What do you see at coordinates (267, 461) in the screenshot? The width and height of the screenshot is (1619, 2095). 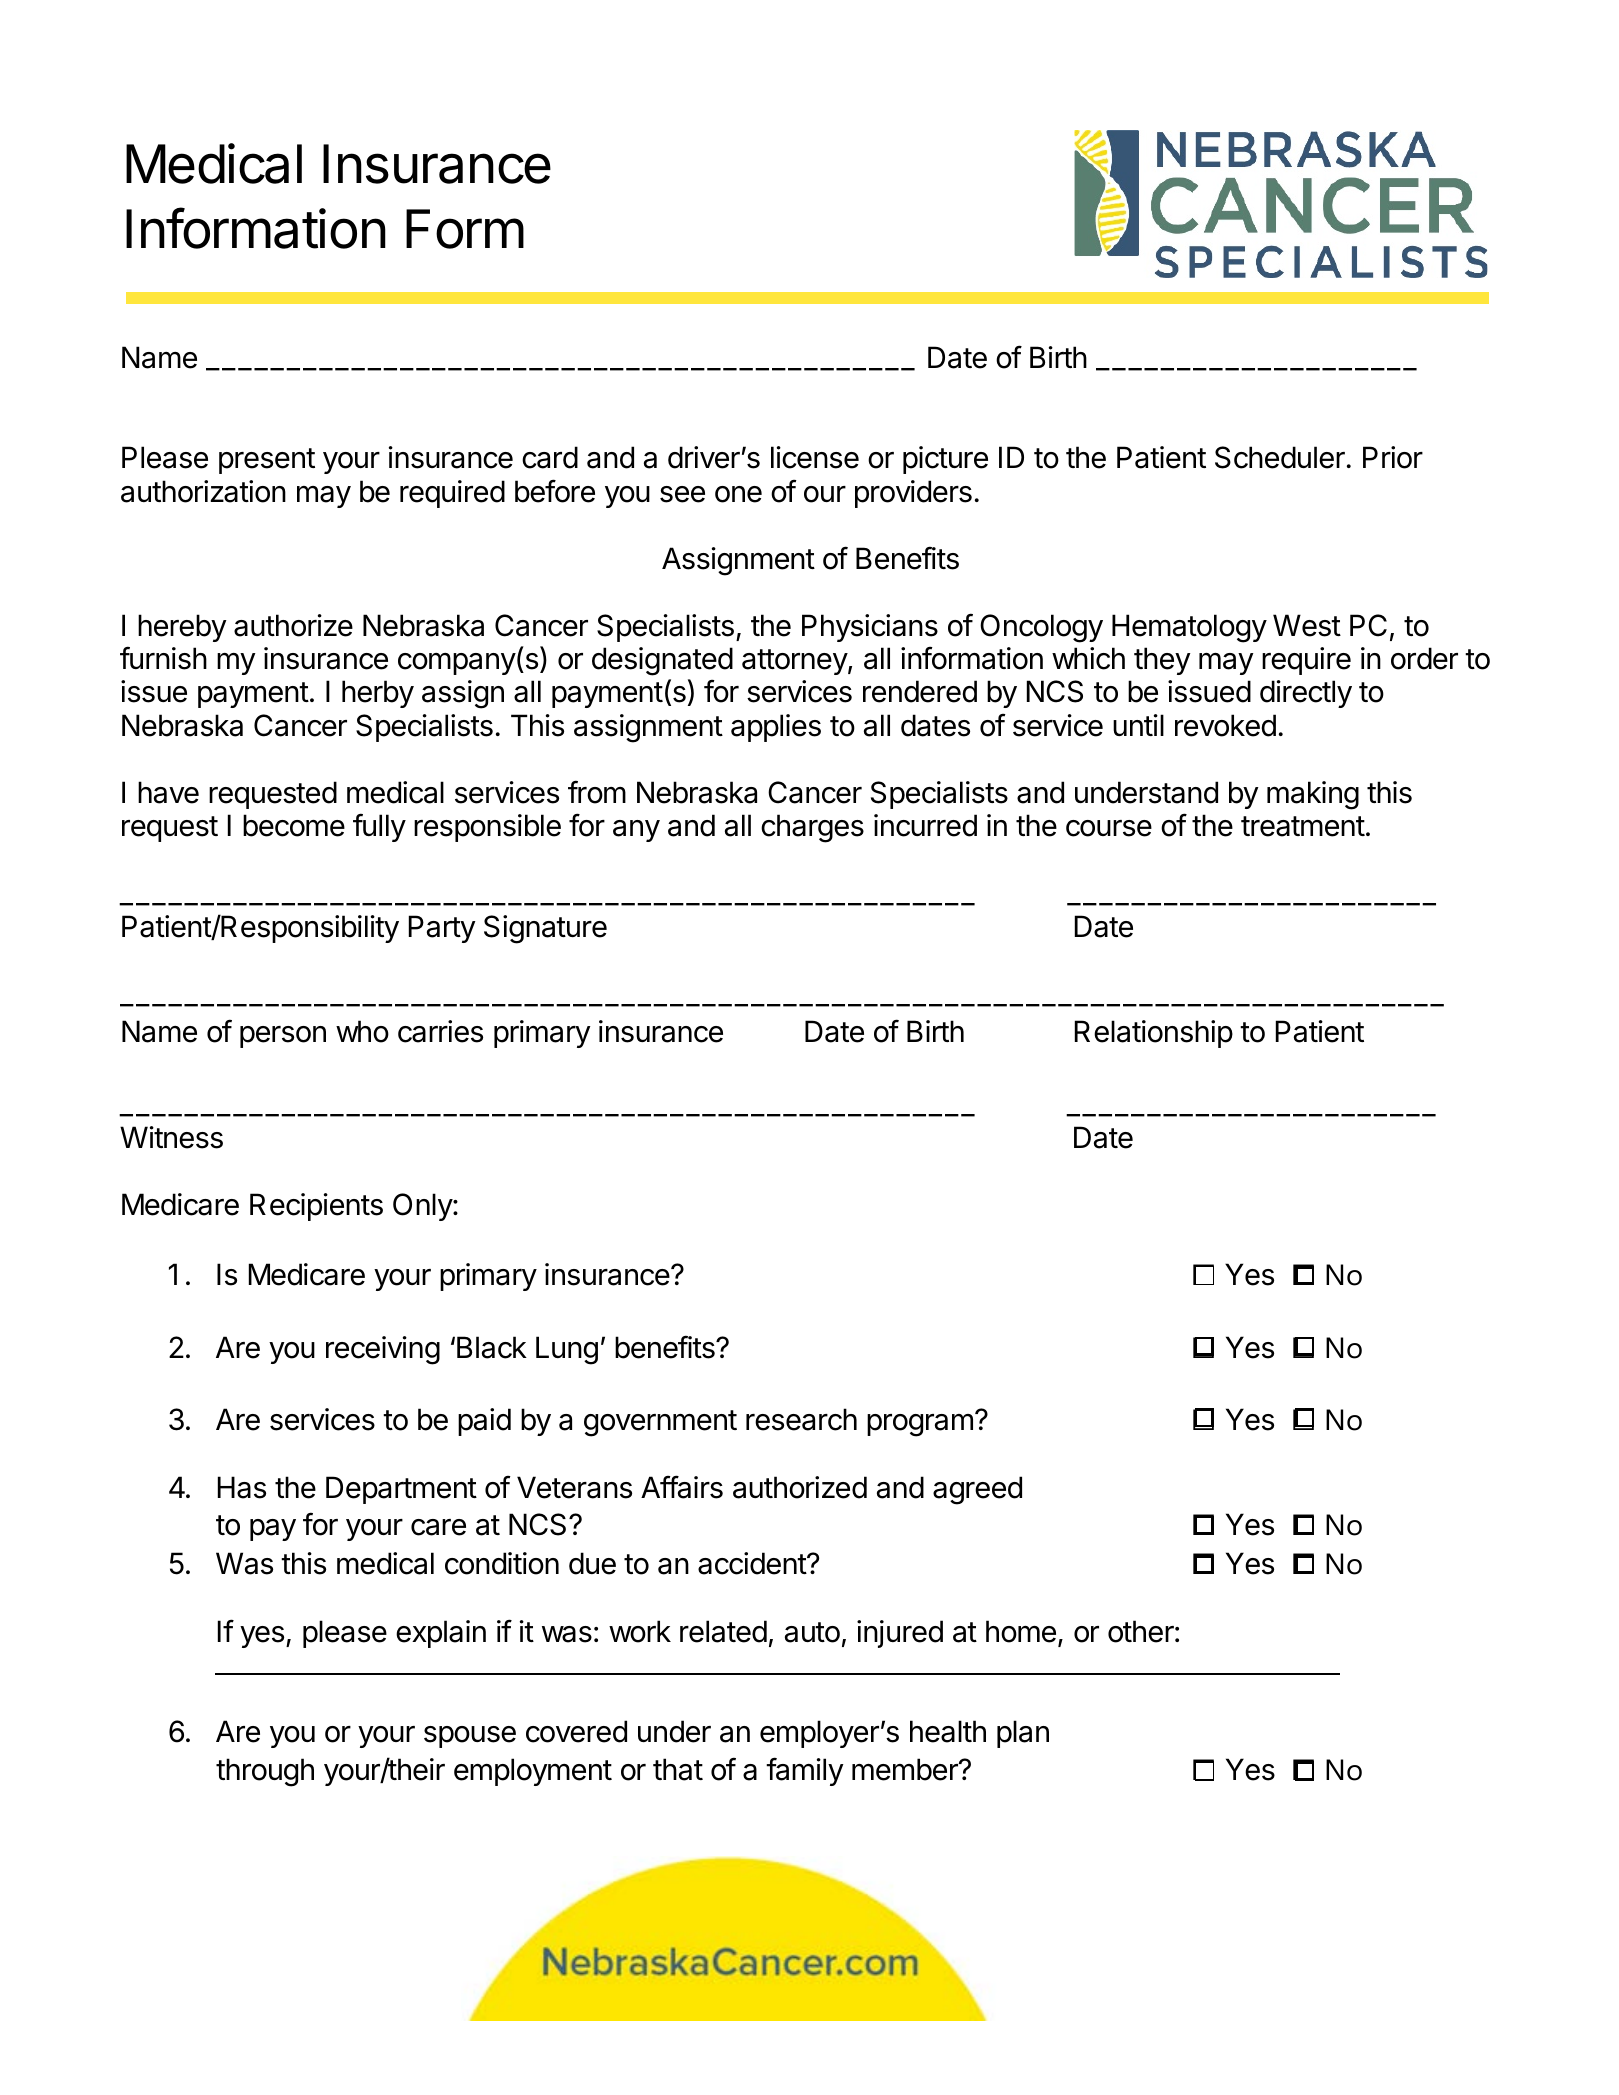 I see `present` at bounding box center [267, 461].
